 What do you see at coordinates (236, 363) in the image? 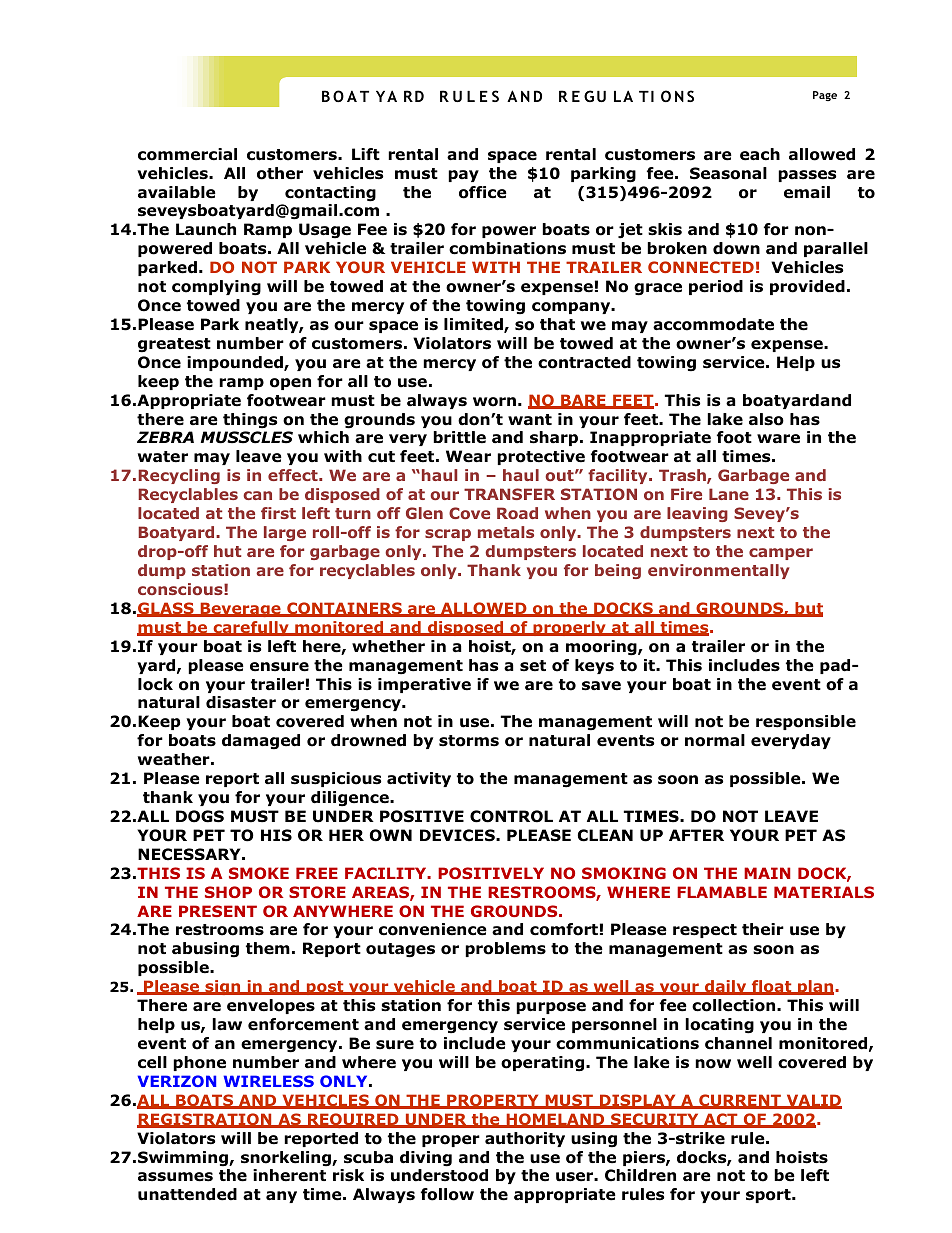
I see `impounded` at bounding box center [236, 363].
